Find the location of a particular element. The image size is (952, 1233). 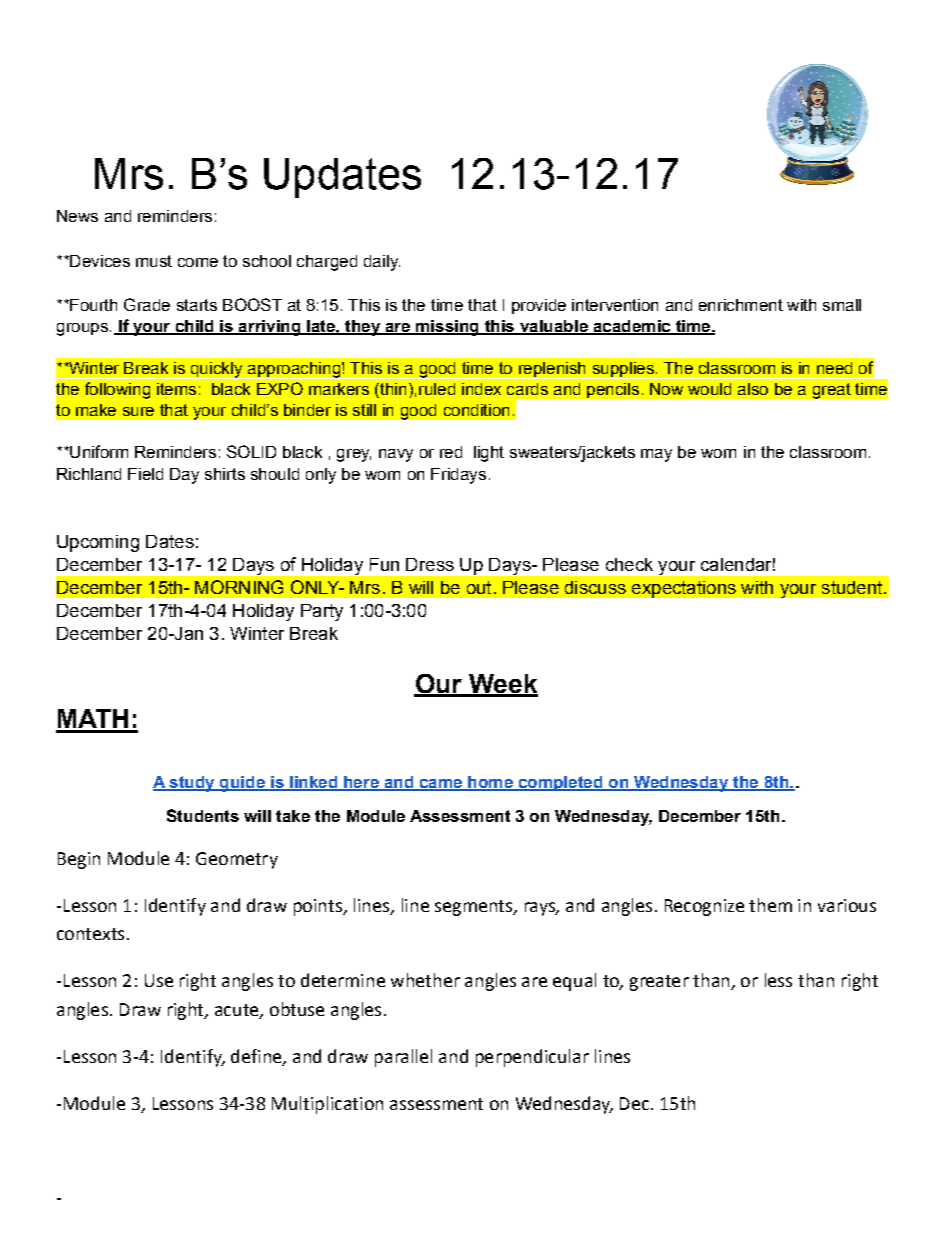

define is located at coordinates (257, 1057).
